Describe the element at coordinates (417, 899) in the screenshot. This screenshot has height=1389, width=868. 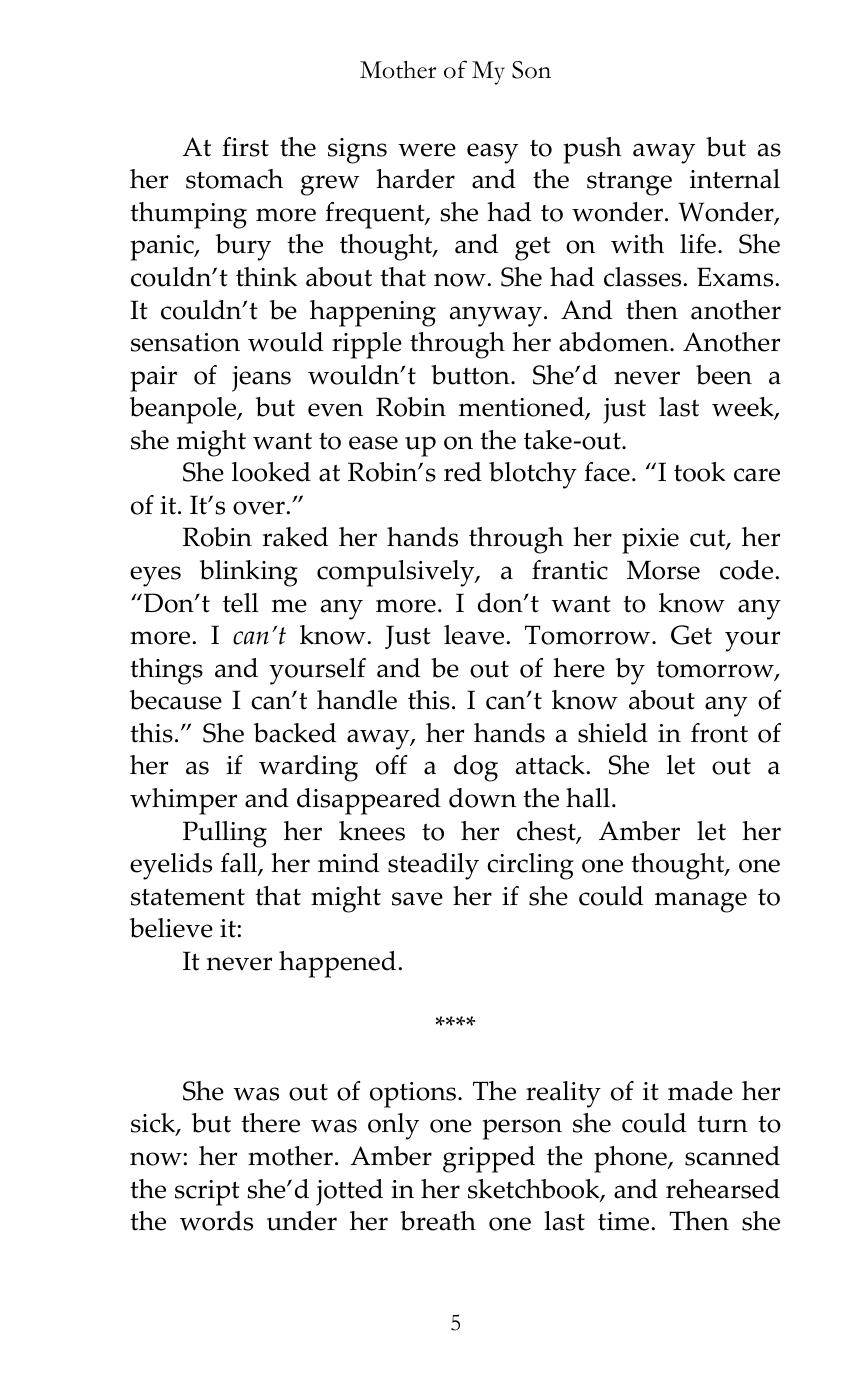
I see `save` at that location.
